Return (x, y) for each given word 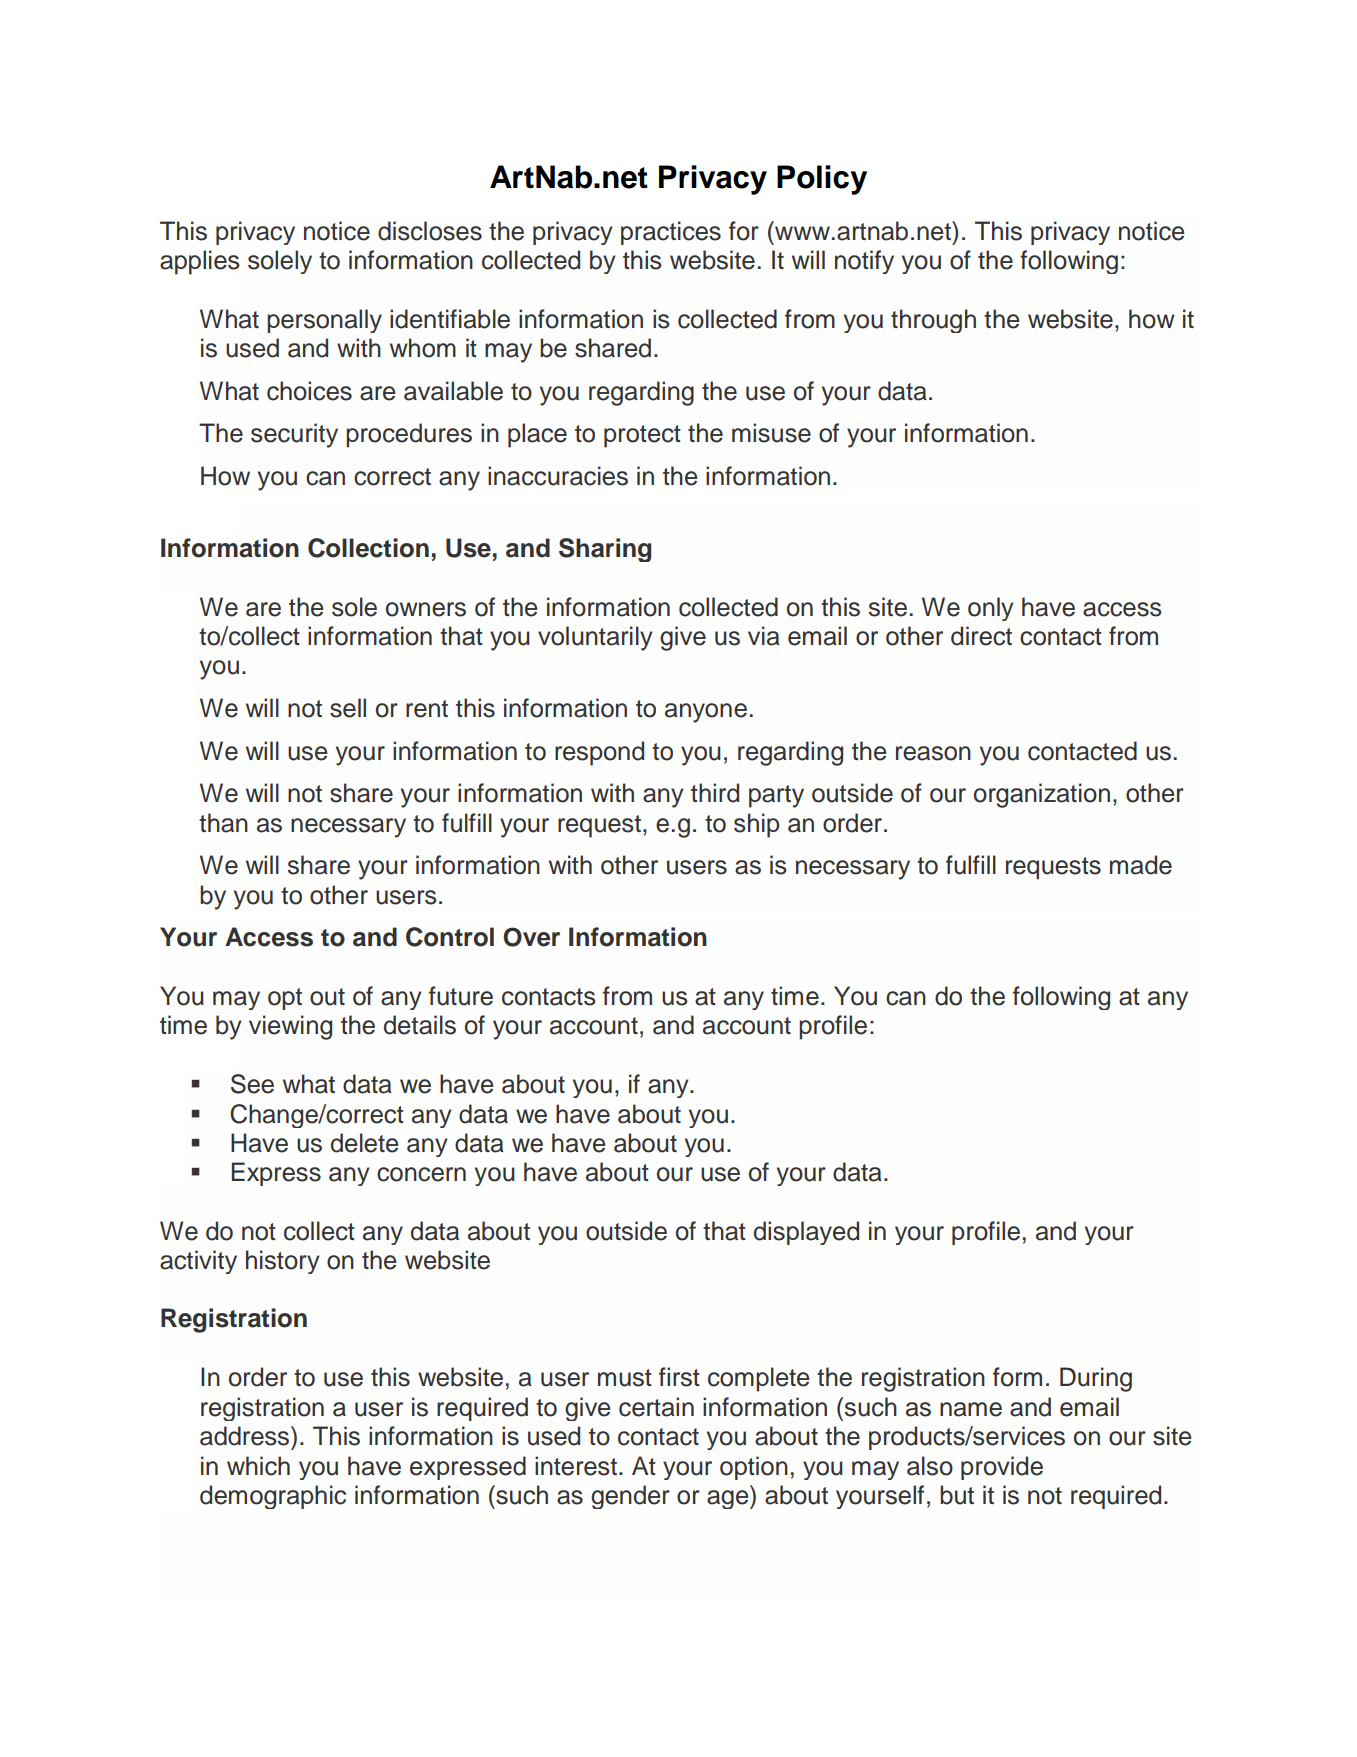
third (715, 793)
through (933, 321)
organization (1042, 795)
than (223, 823)
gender (630, 1497)
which (258, 1466)
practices (671, 233)
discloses (430, 231)
